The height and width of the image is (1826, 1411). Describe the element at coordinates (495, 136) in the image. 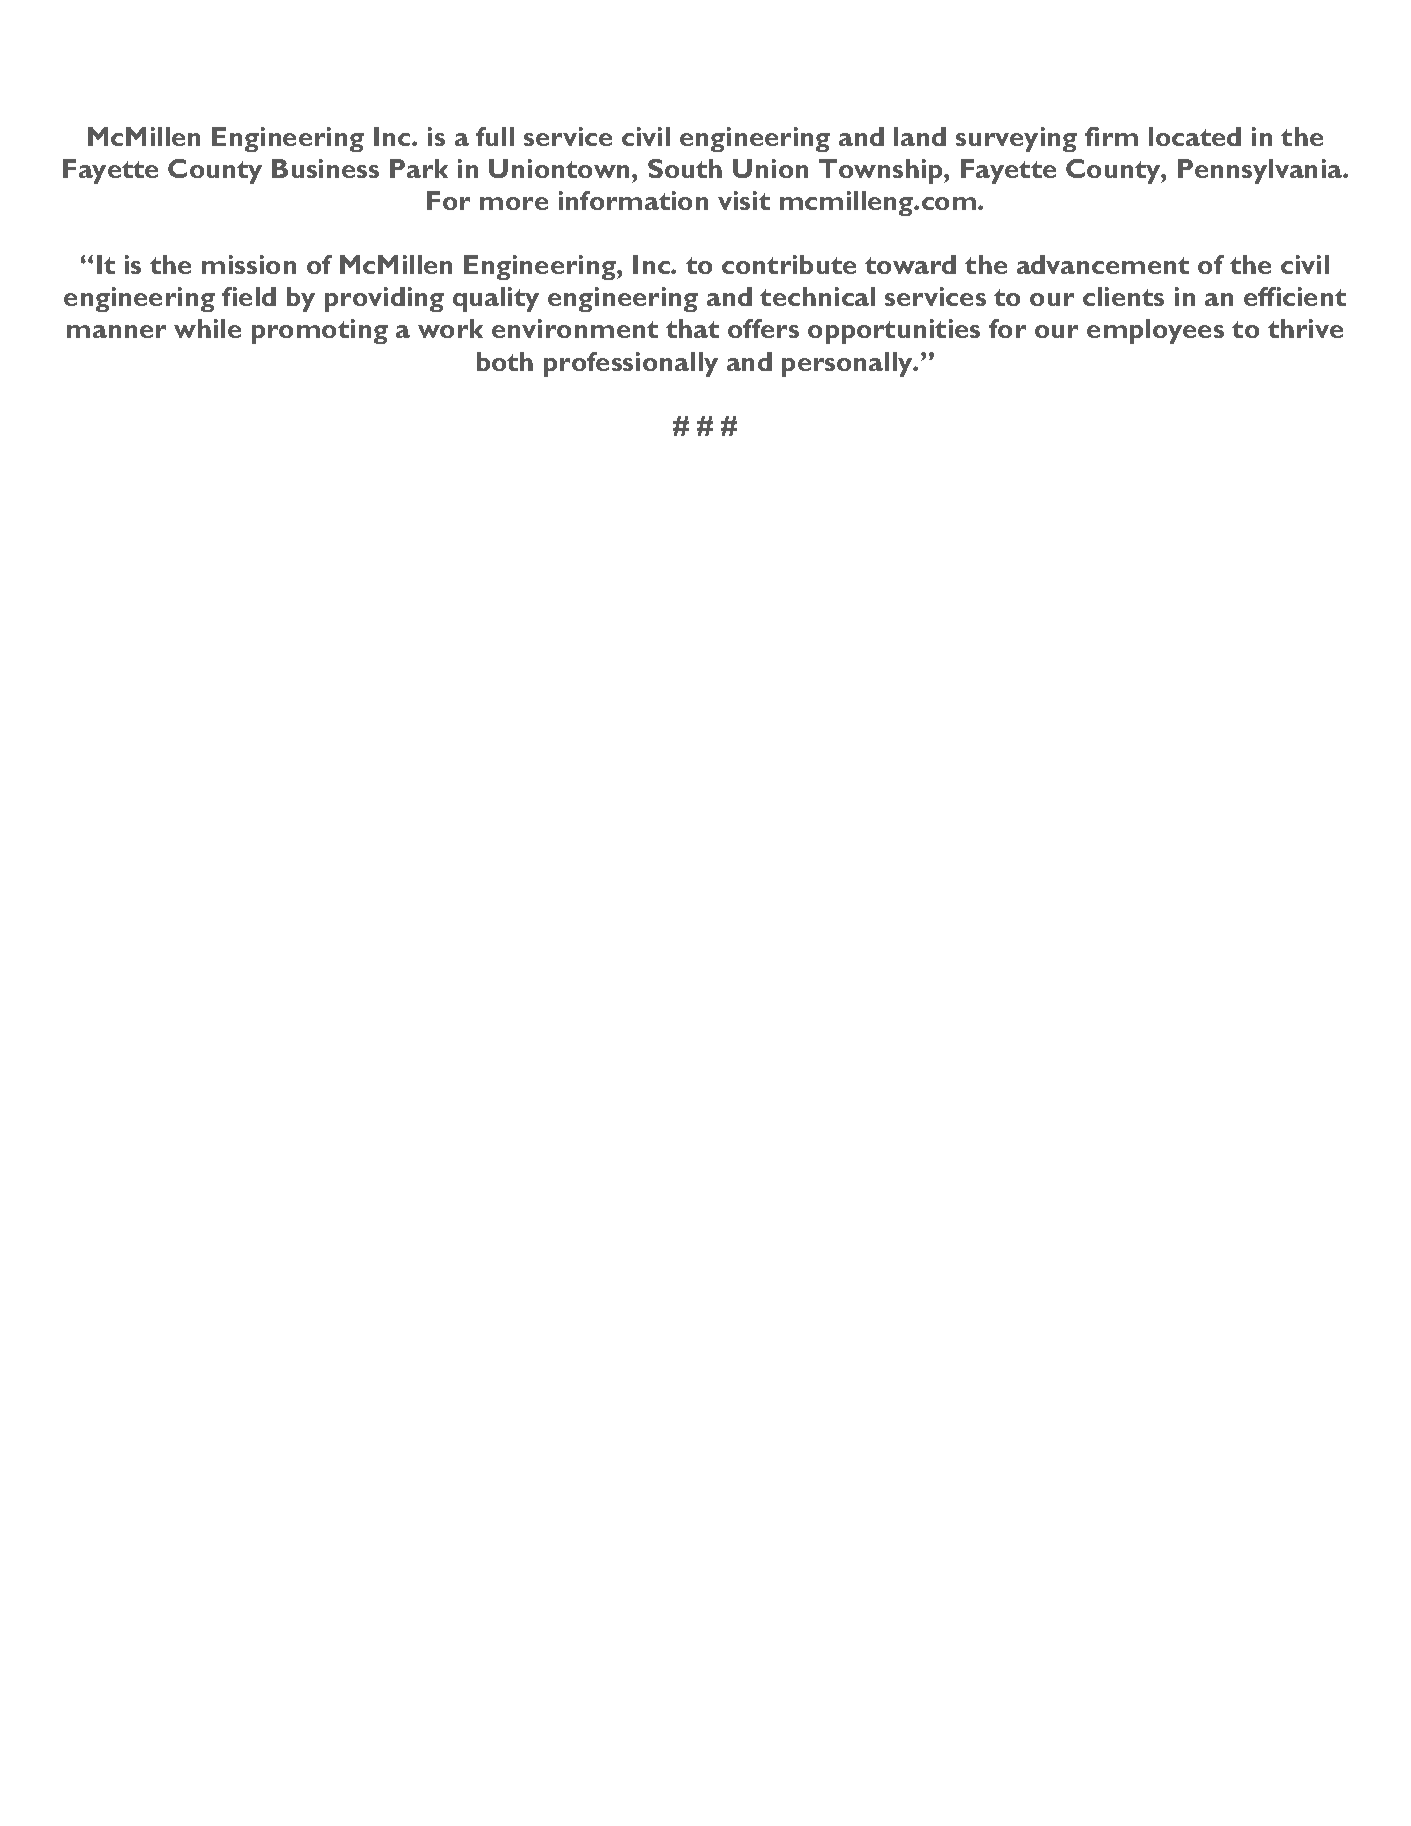

I see `full` at that location.
